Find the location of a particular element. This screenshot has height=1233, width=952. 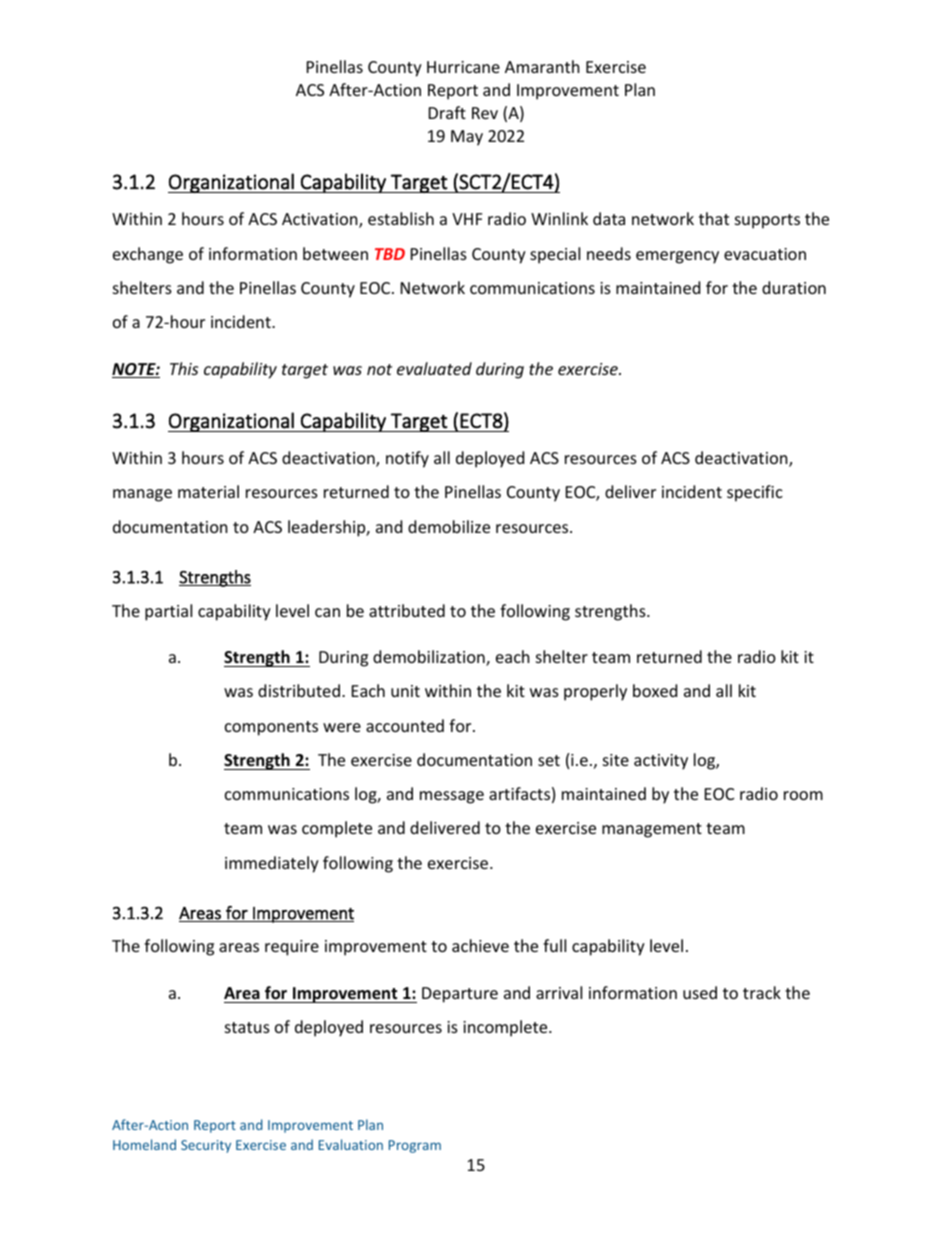

attributed is located at coordinates (407, 610).
